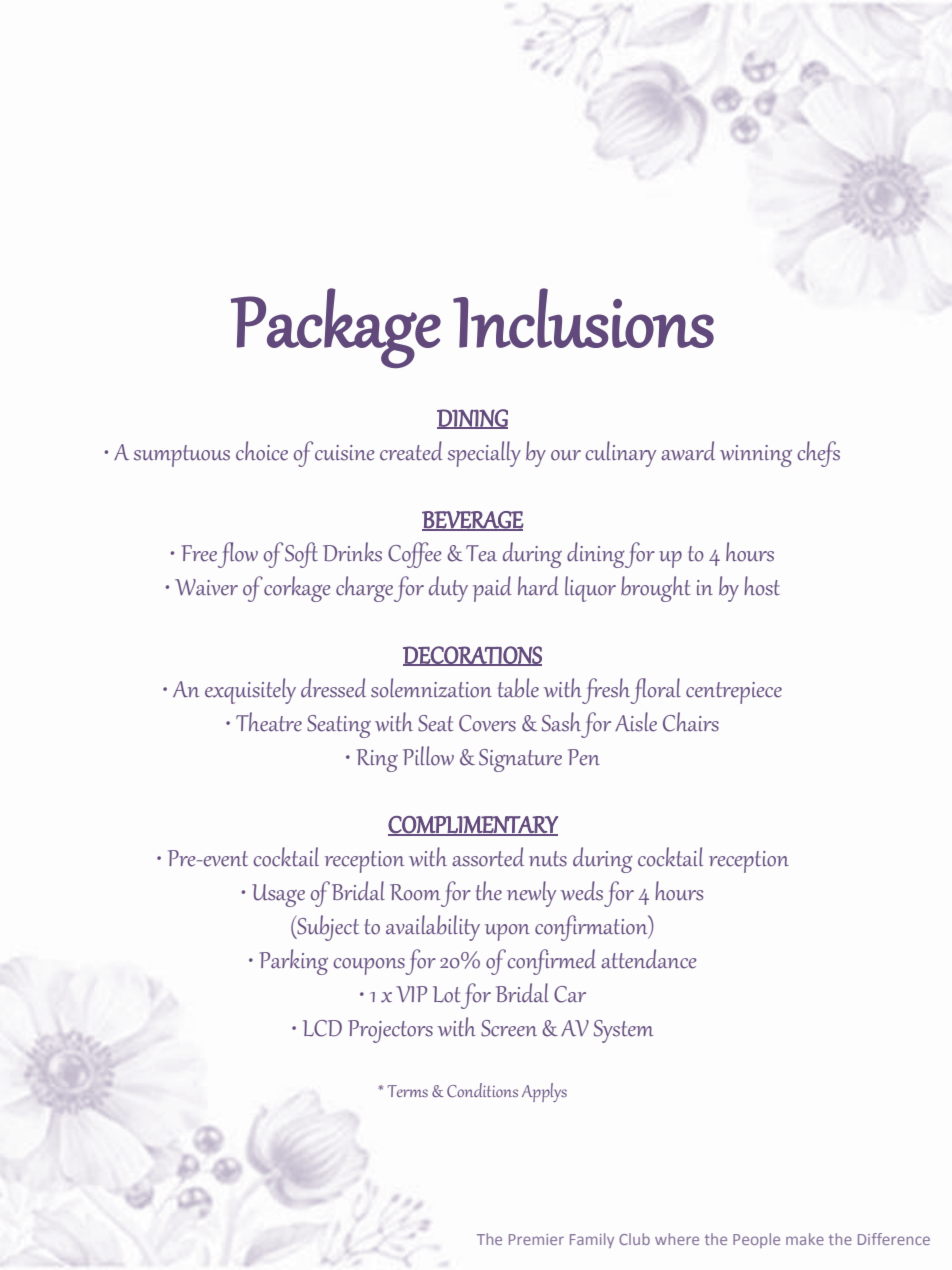 This document has width=952, height=1270. What do you see at coordinates (583, 318) in the document?
I see `Inclusions` at bounding box center [583, 318].
